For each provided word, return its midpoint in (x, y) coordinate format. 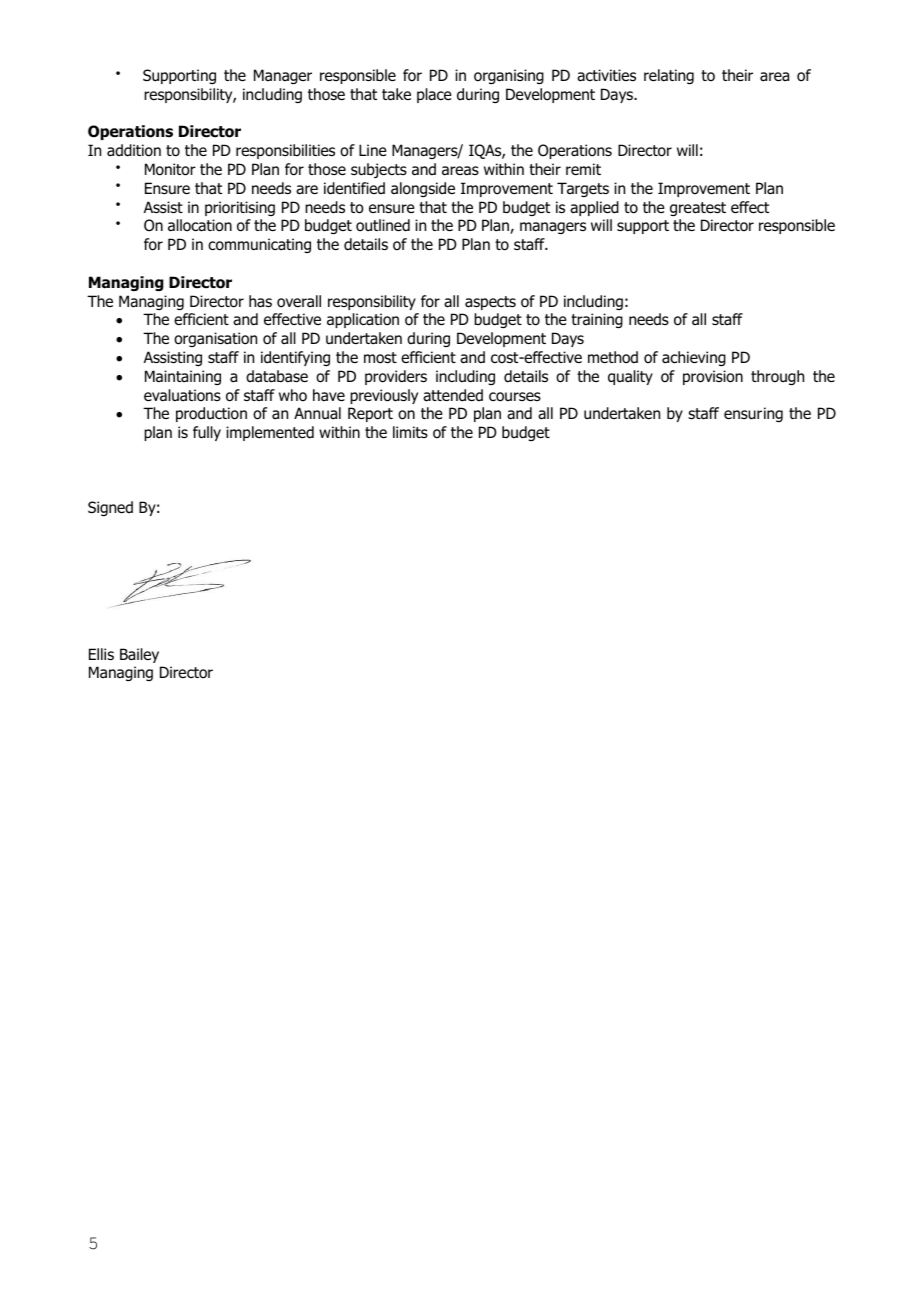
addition (134, 150)
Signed (110, 508)
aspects (490, 303)
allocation (200, 225)
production (211, 414)
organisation (215, 339)
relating (669, 76)
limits (410, 432)
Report (370, 414)
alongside (423, 189)
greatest (698, 209)
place (434, 95)
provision (713, 377)
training (597, 320)
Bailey (139, 655)
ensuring (753, 414)
